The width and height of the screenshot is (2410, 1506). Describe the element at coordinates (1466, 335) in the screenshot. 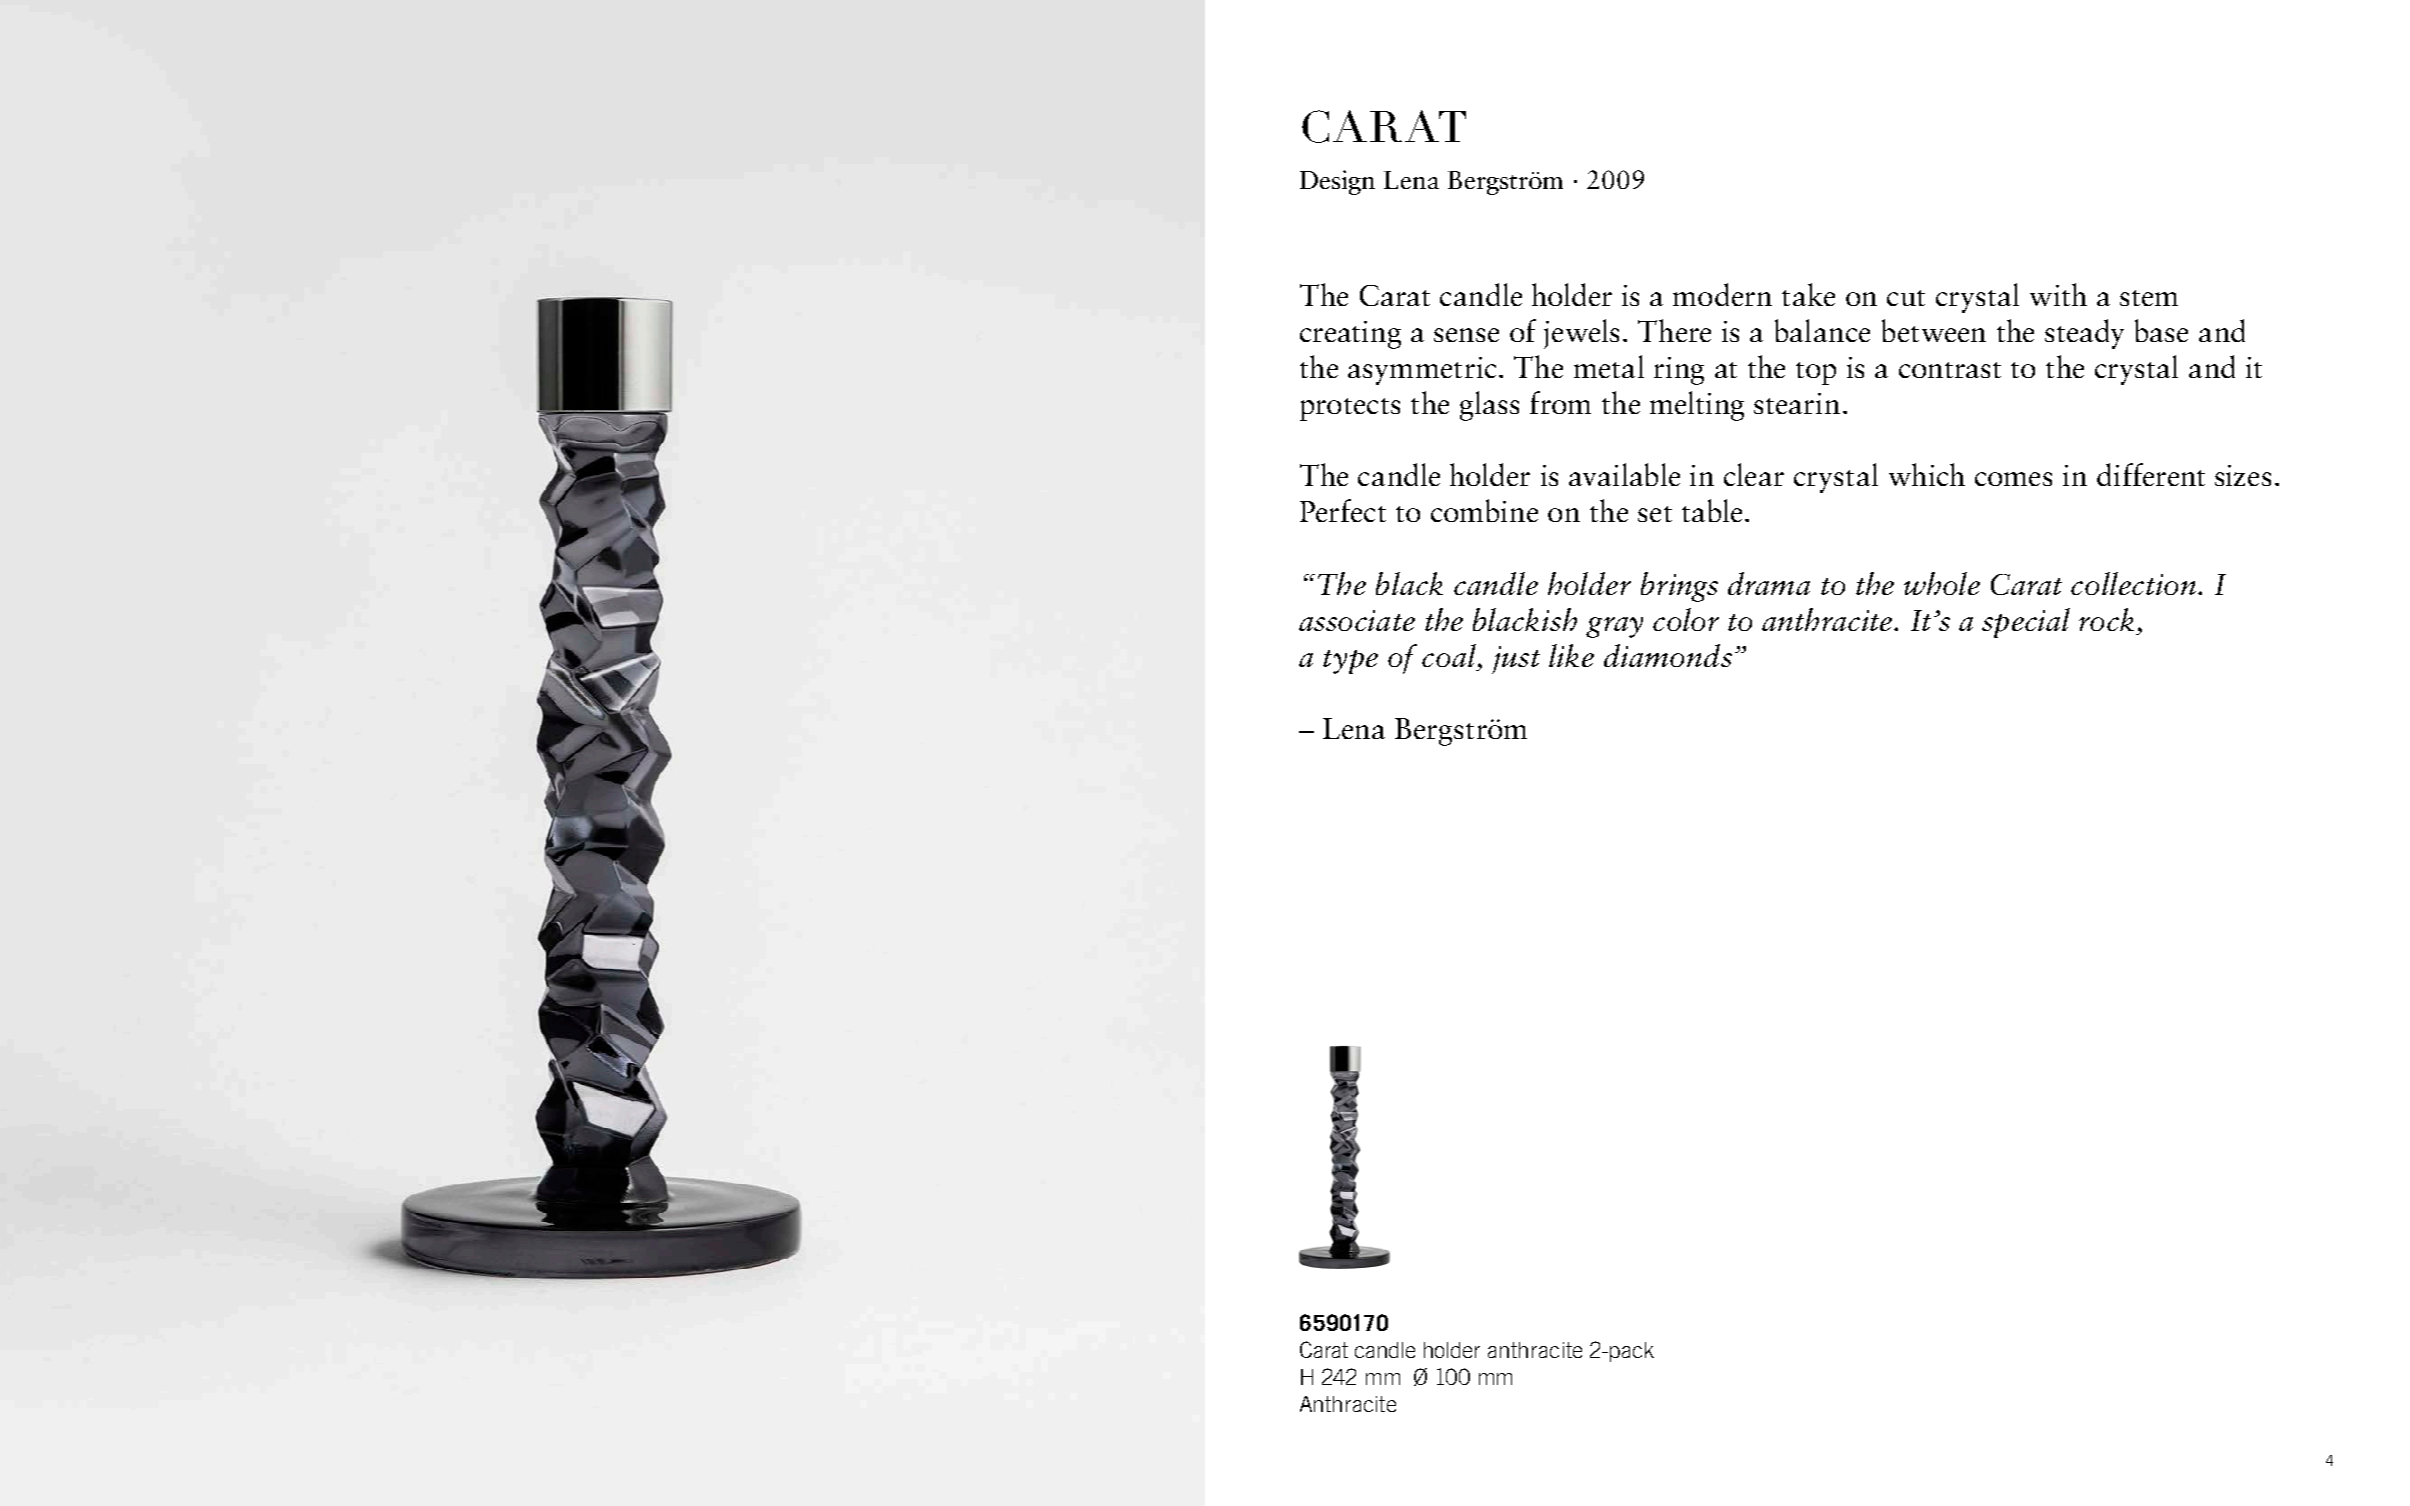

I see `sense` at that location.
